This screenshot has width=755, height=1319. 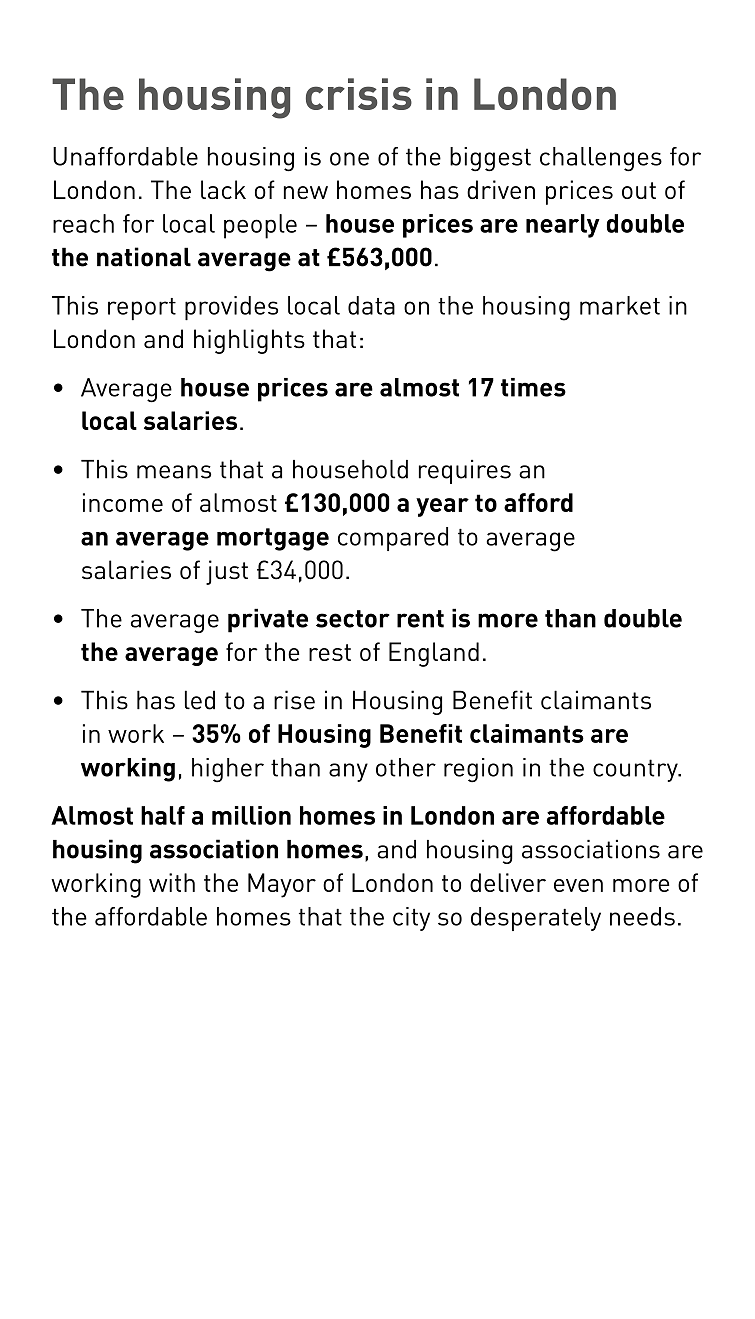 I want to click on city, so click(x=411, y=919).
